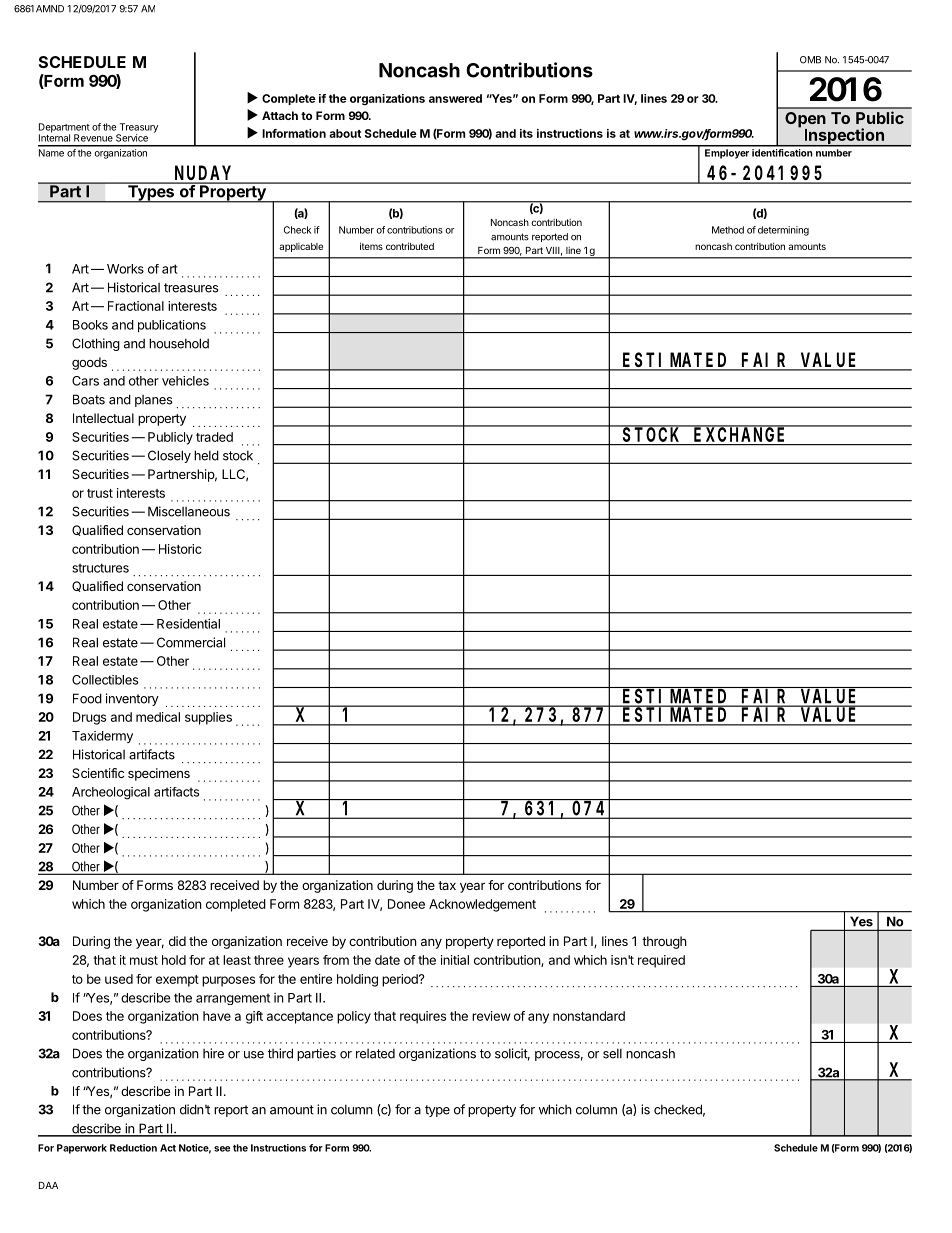 The width and height of the screenshot is (952, 1233). Describe the element at coordinates (455, 98) in the screenshot. I see `answered` at that location.
